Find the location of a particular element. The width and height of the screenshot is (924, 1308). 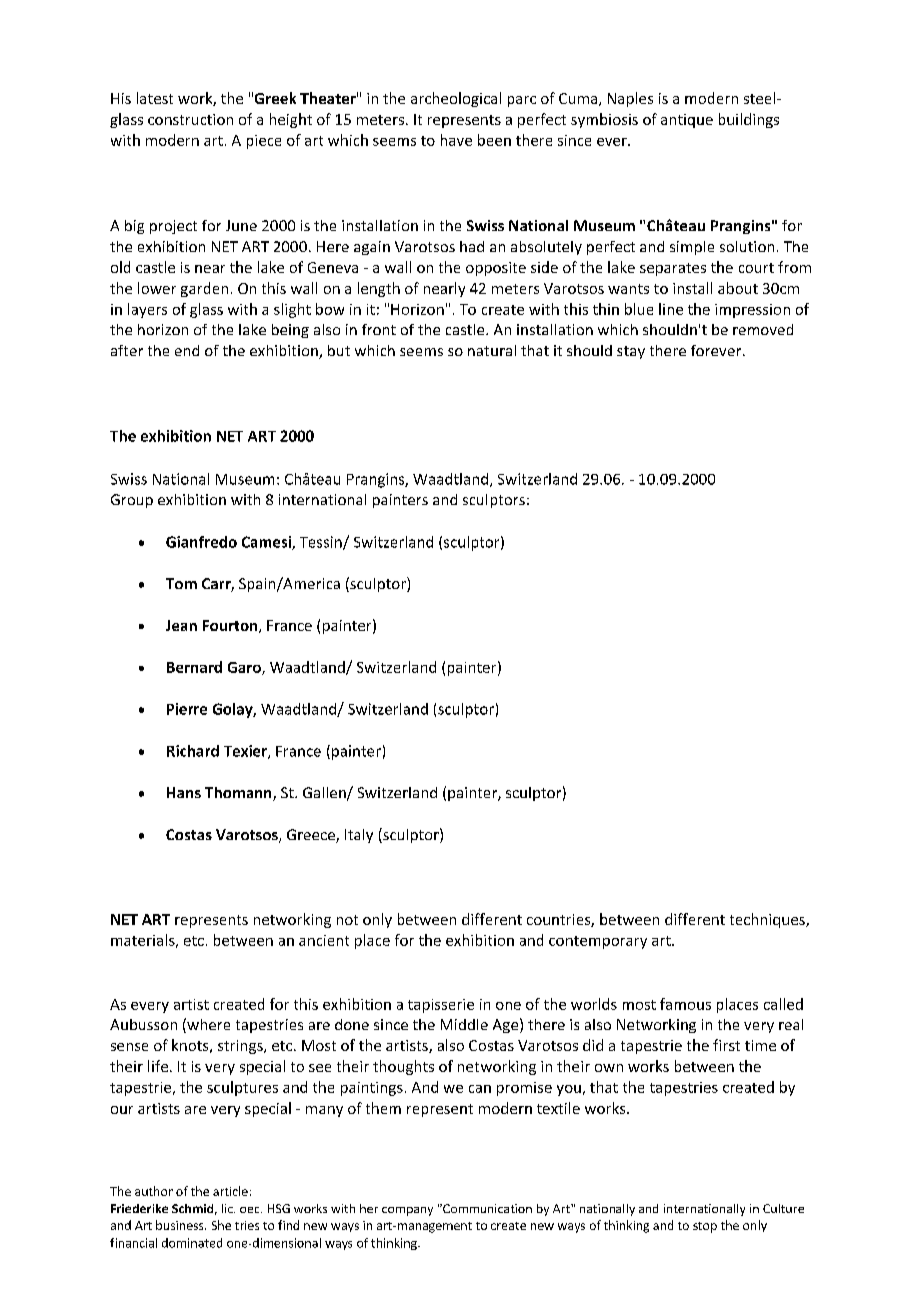

She is located at coordinates (221, 1225).
